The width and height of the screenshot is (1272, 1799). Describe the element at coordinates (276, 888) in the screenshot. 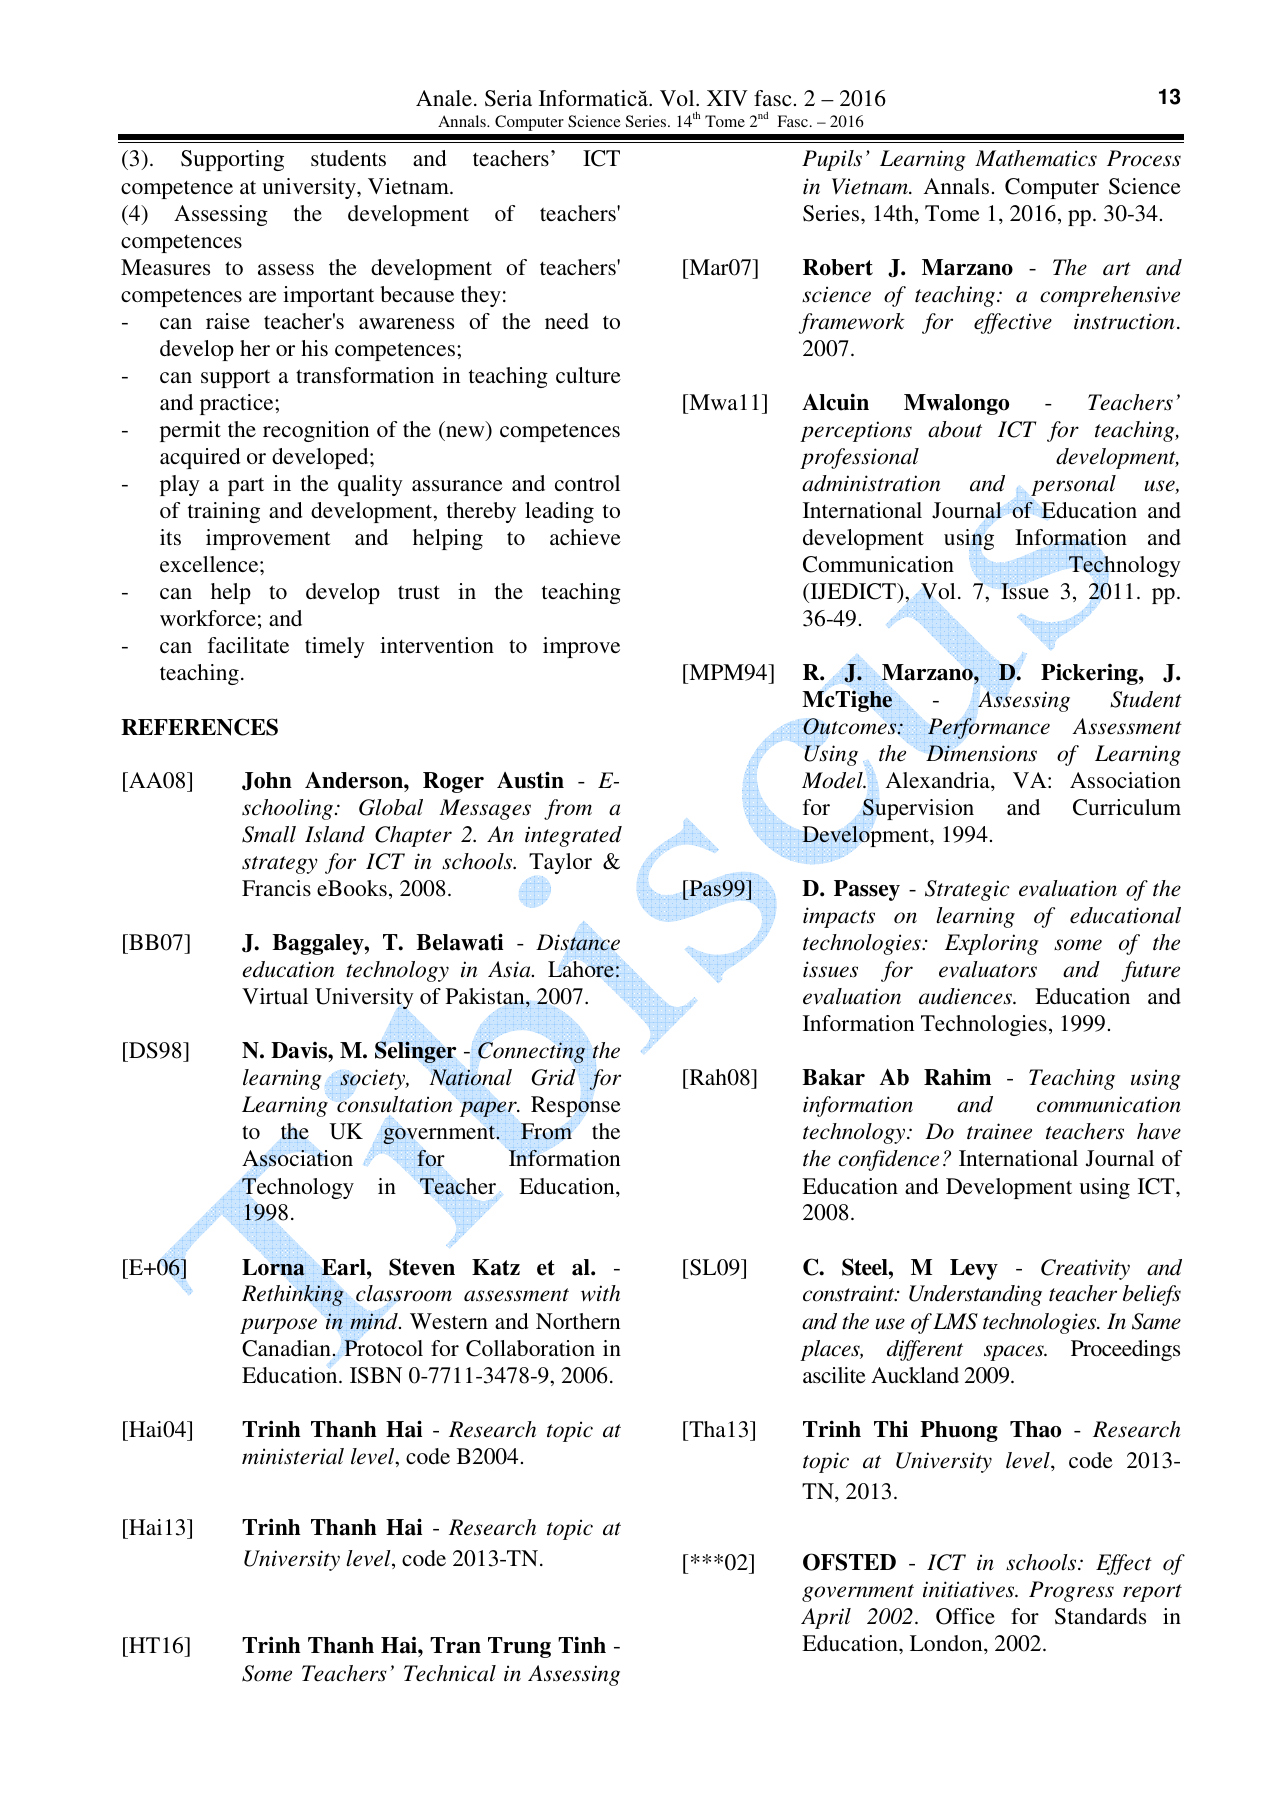

I see `Francis` at that location.
